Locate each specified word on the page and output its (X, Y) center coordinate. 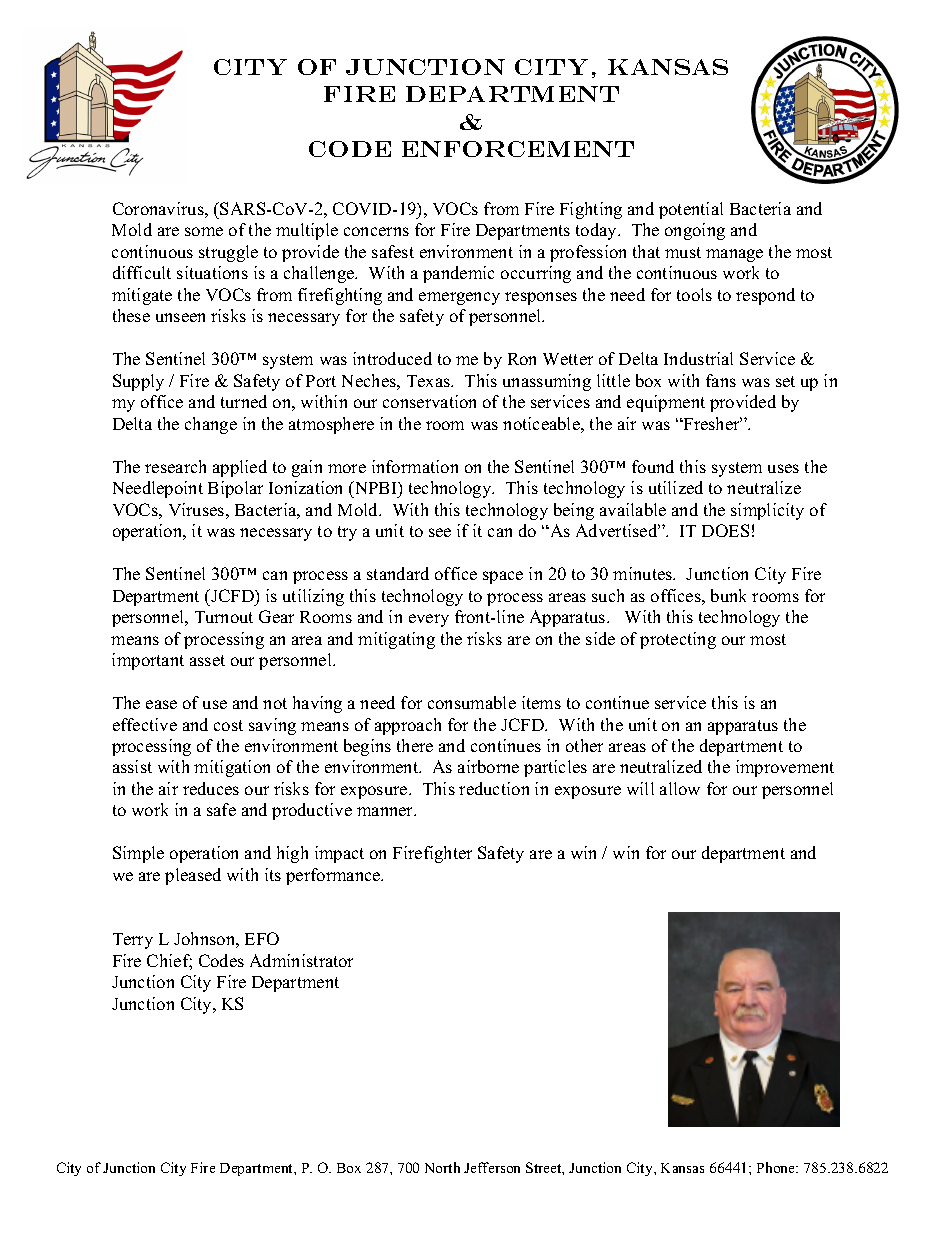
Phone (777, 1167)
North (442, 1167)
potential (691, 210)
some (204, 231)
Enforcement (518, 149)
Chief (169, 962)
